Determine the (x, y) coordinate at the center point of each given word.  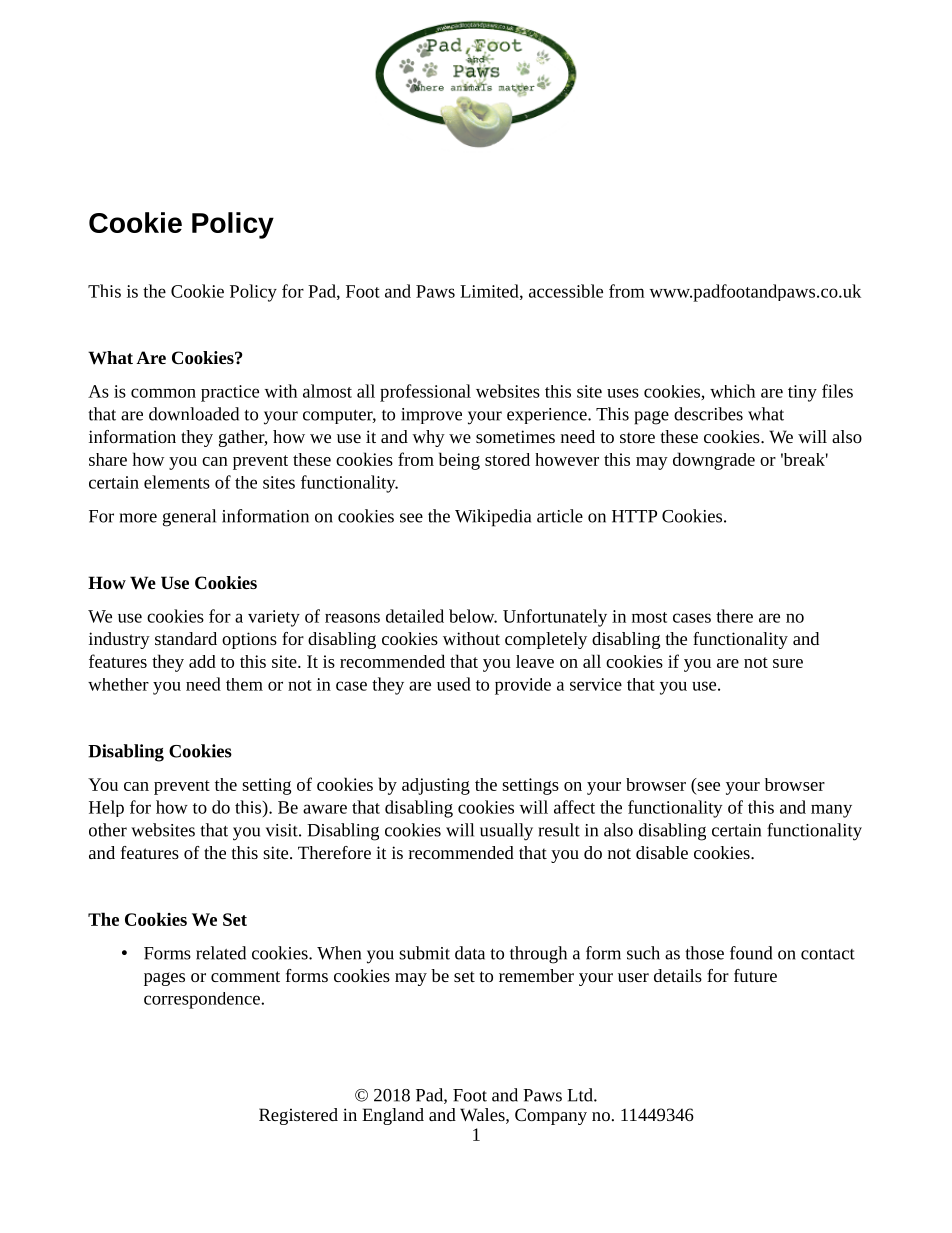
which (732, 391)
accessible (566, 291)
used (454, 684)
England (393, 1116)
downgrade (714, 461)
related (221, 953)
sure (788, 663)
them (244, 684)
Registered (298, 1116)
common (163, 393)
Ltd (581, 1095)
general (189, 518)
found (751, 953)
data (470, 953)
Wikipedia (493, 518)
